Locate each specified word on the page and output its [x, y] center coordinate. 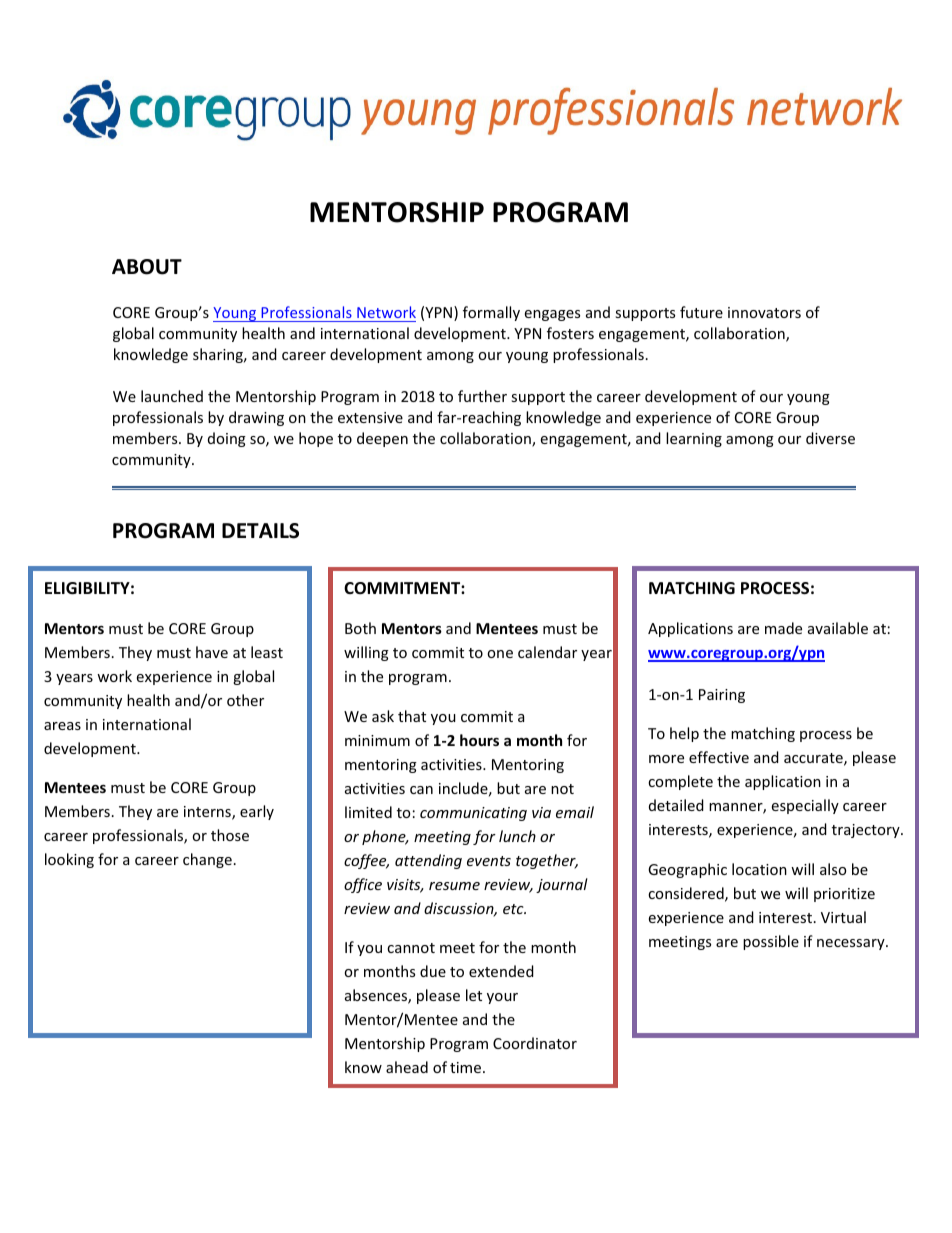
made [783, 628]
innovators [764, 312]
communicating [473, 814]
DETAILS [260, 531]
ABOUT [147, 267]
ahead [407, 1067]
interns [208, 813]
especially [805, 806]
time [467, 1067]
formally [491, 313]
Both [360, 628]
